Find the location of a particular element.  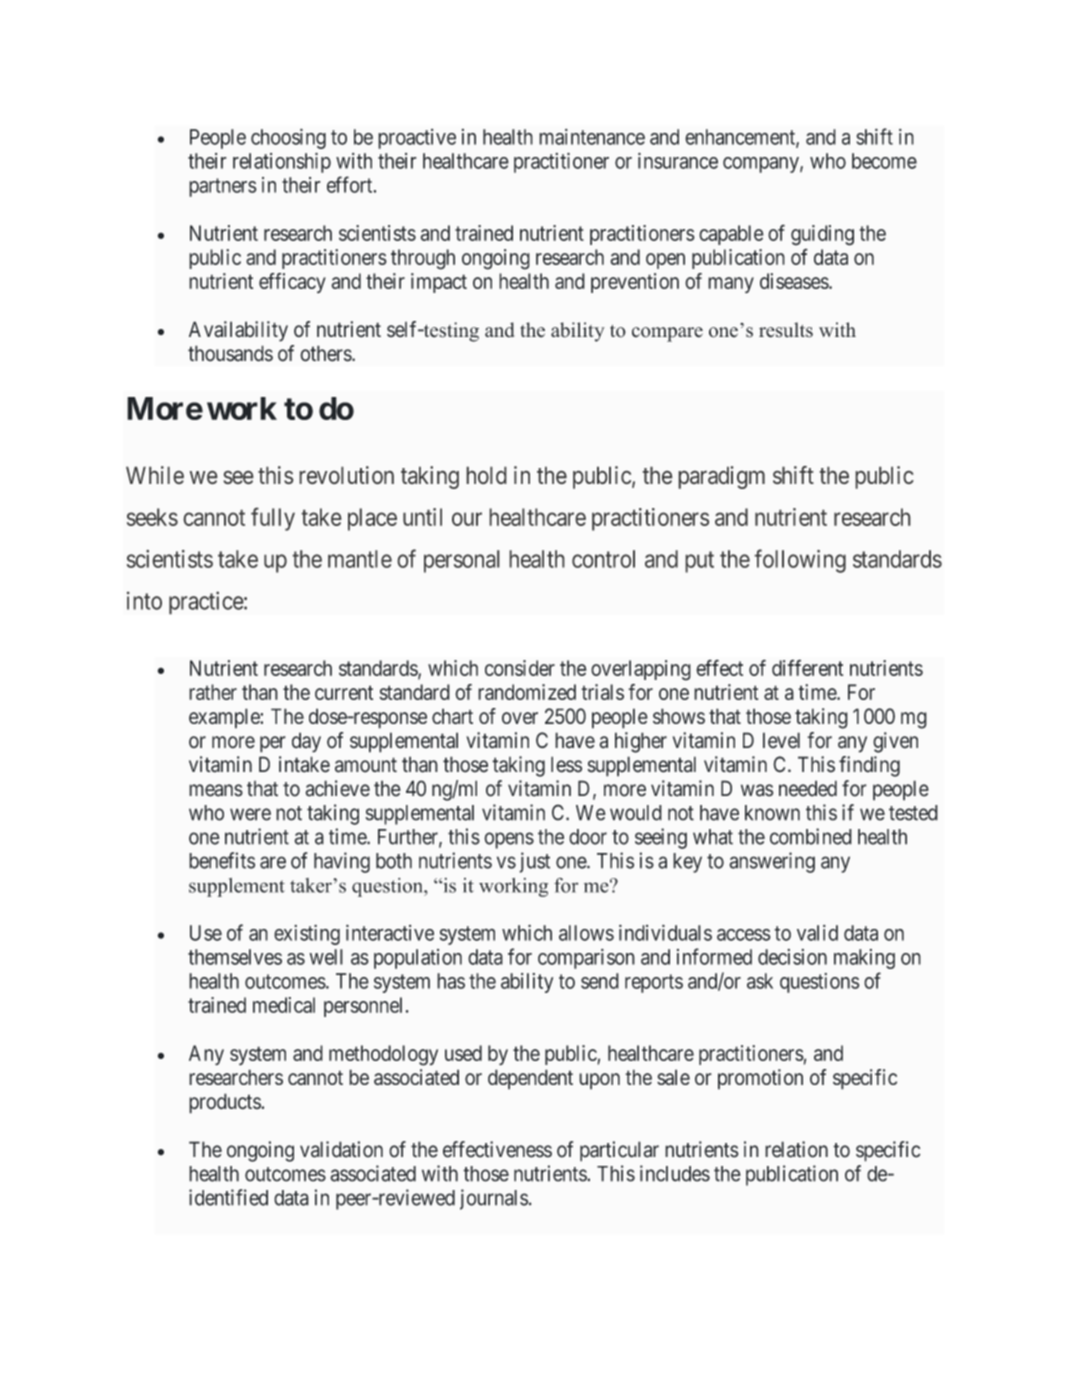

different is located at coordinates (807, 667).
